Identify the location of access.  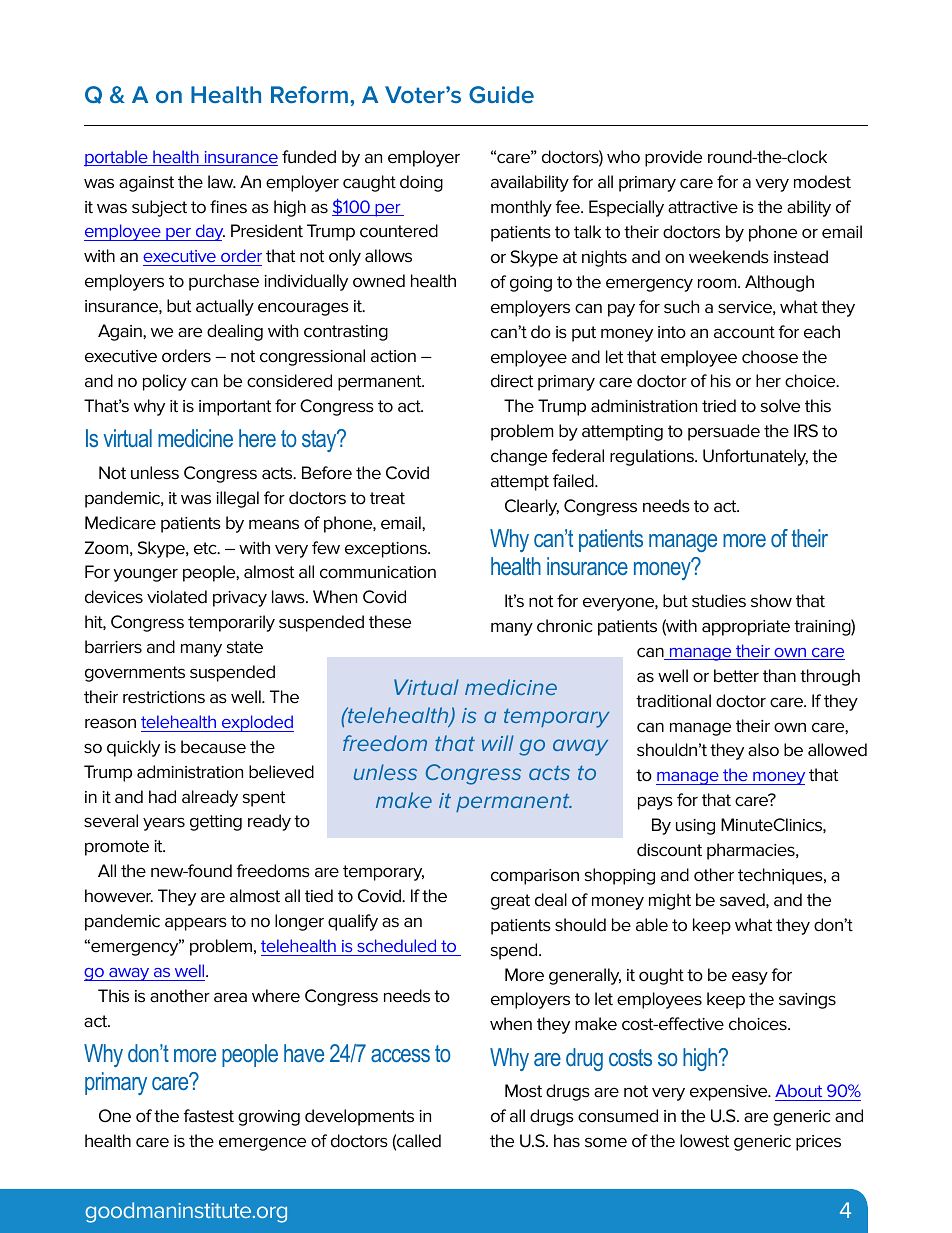
(400, 1055).
